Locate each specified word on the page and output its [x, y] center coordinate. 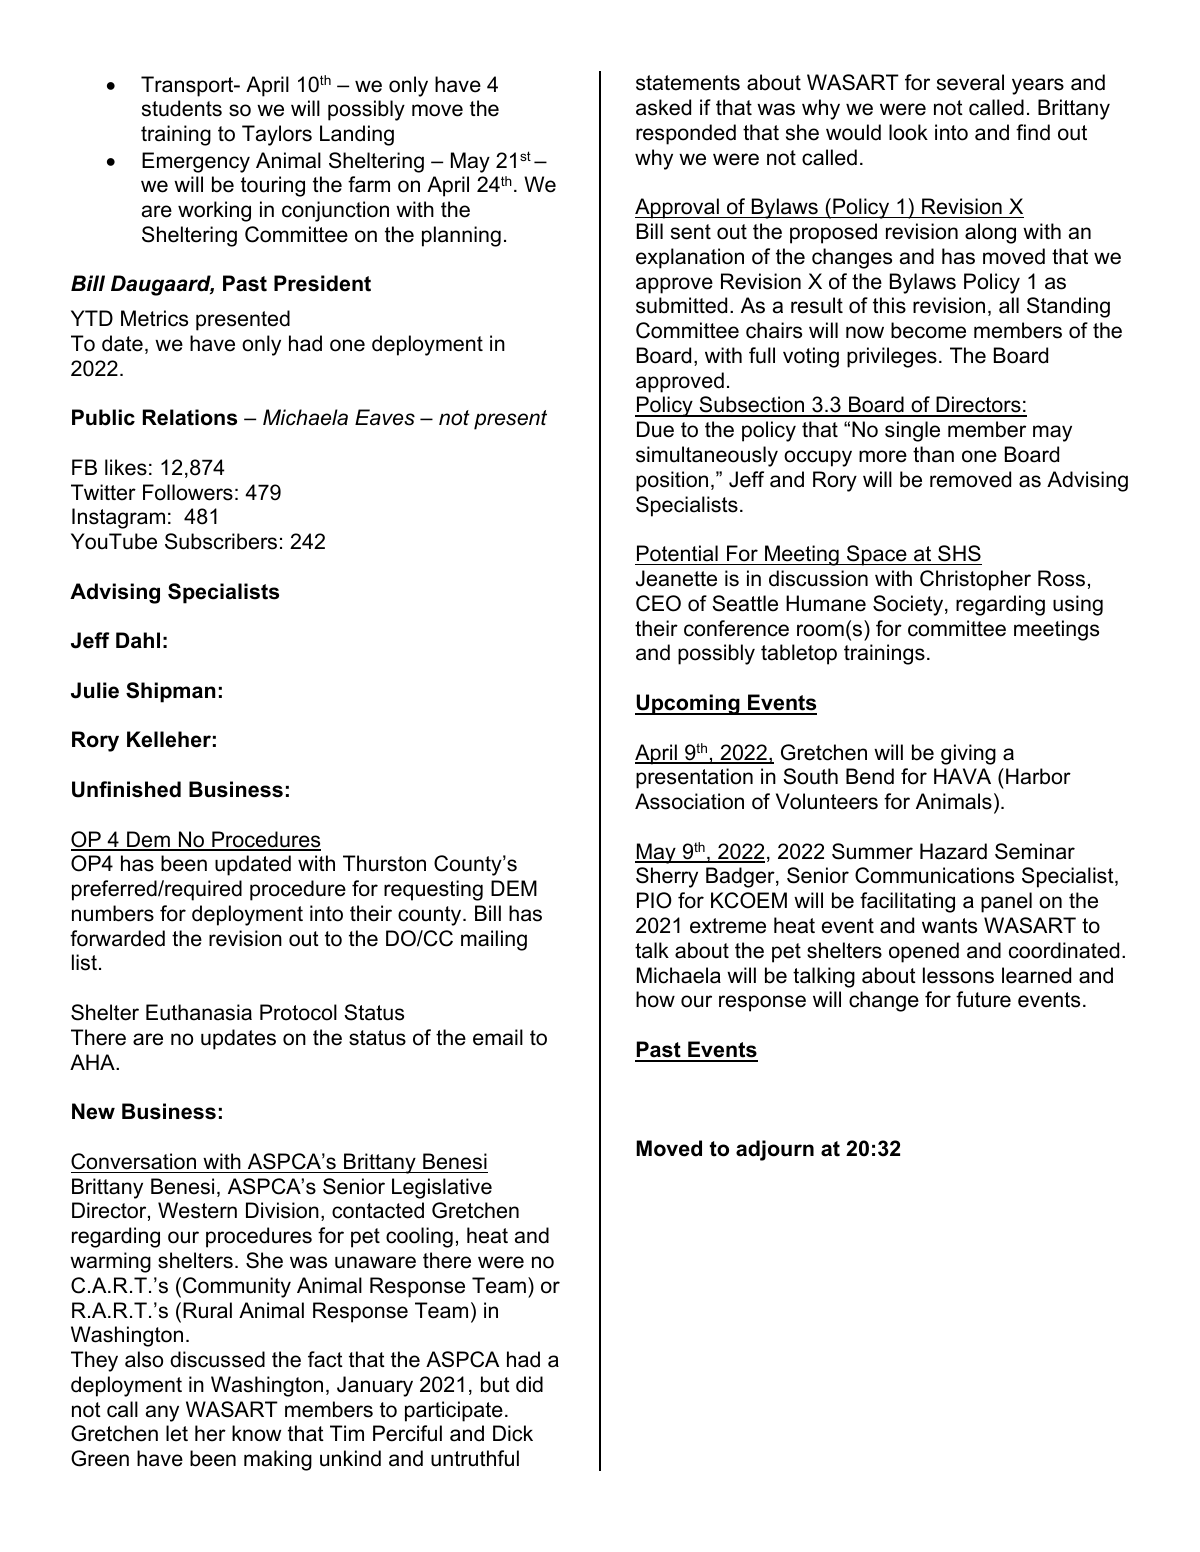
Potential [677, 553]
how [655, 999]
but [495, 1384]
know [256, 1433]
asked [663, 107]
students [182, 108]
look [908, 132]
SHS [959, 553]
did [529, 1384]
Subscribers [221, 541]
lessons [958, 975]
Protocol [298, 1012]
